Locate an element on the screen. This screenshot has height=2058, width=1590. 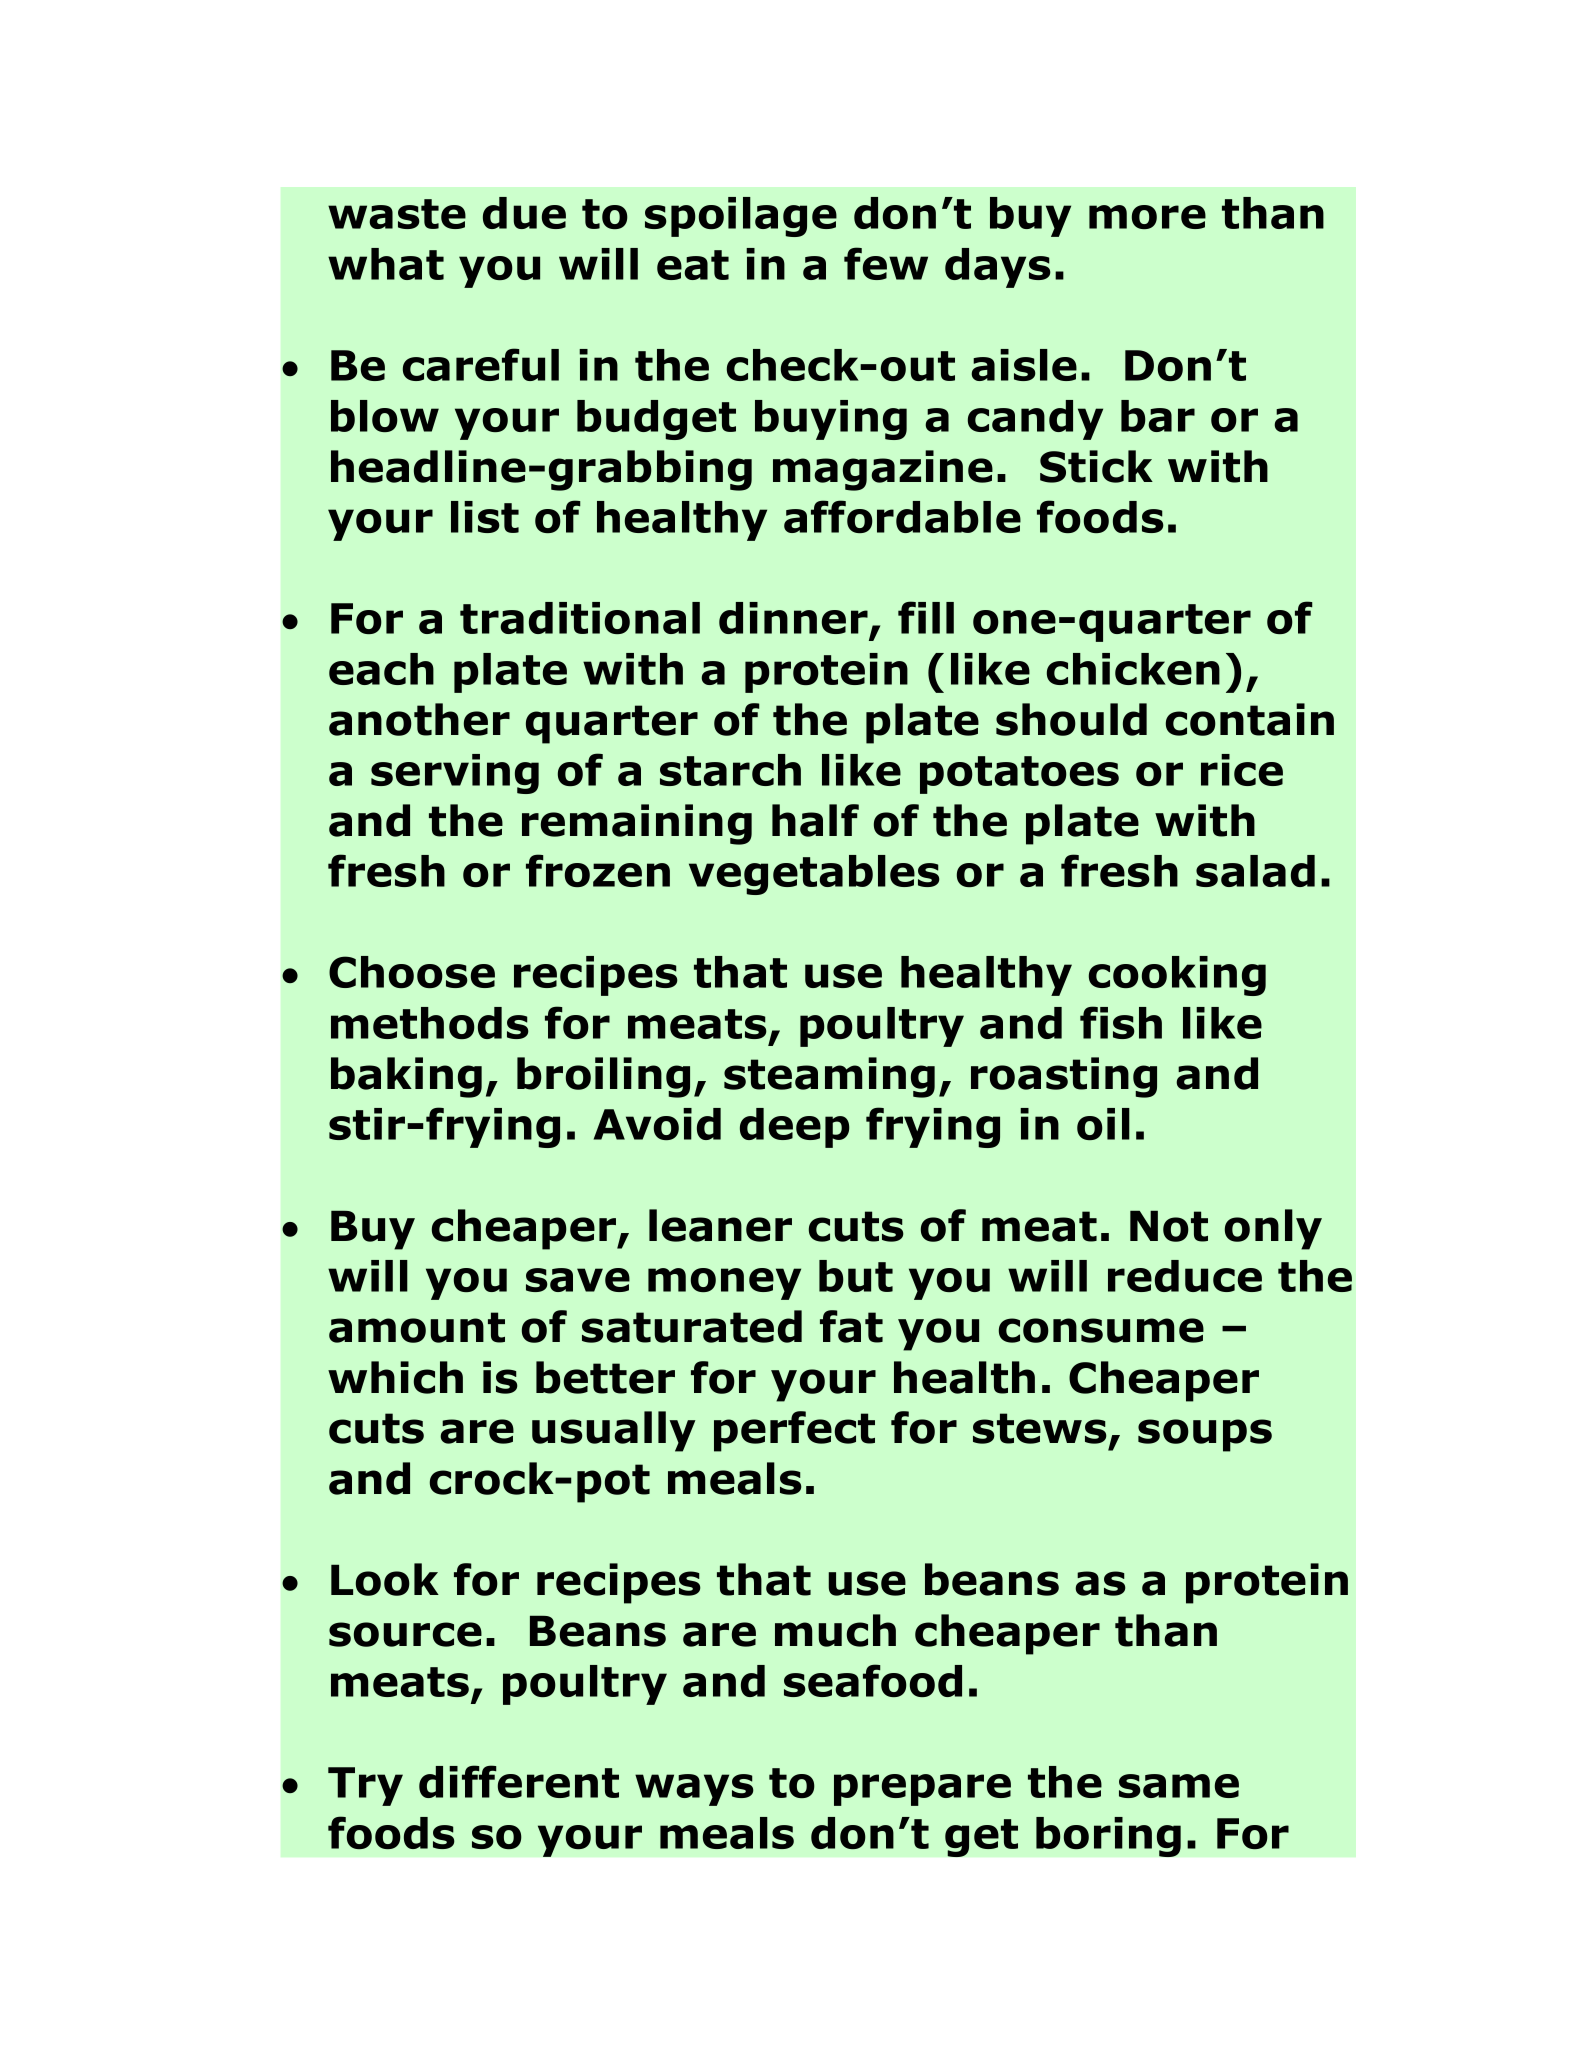
different is located at coordinates (519, 1781).
